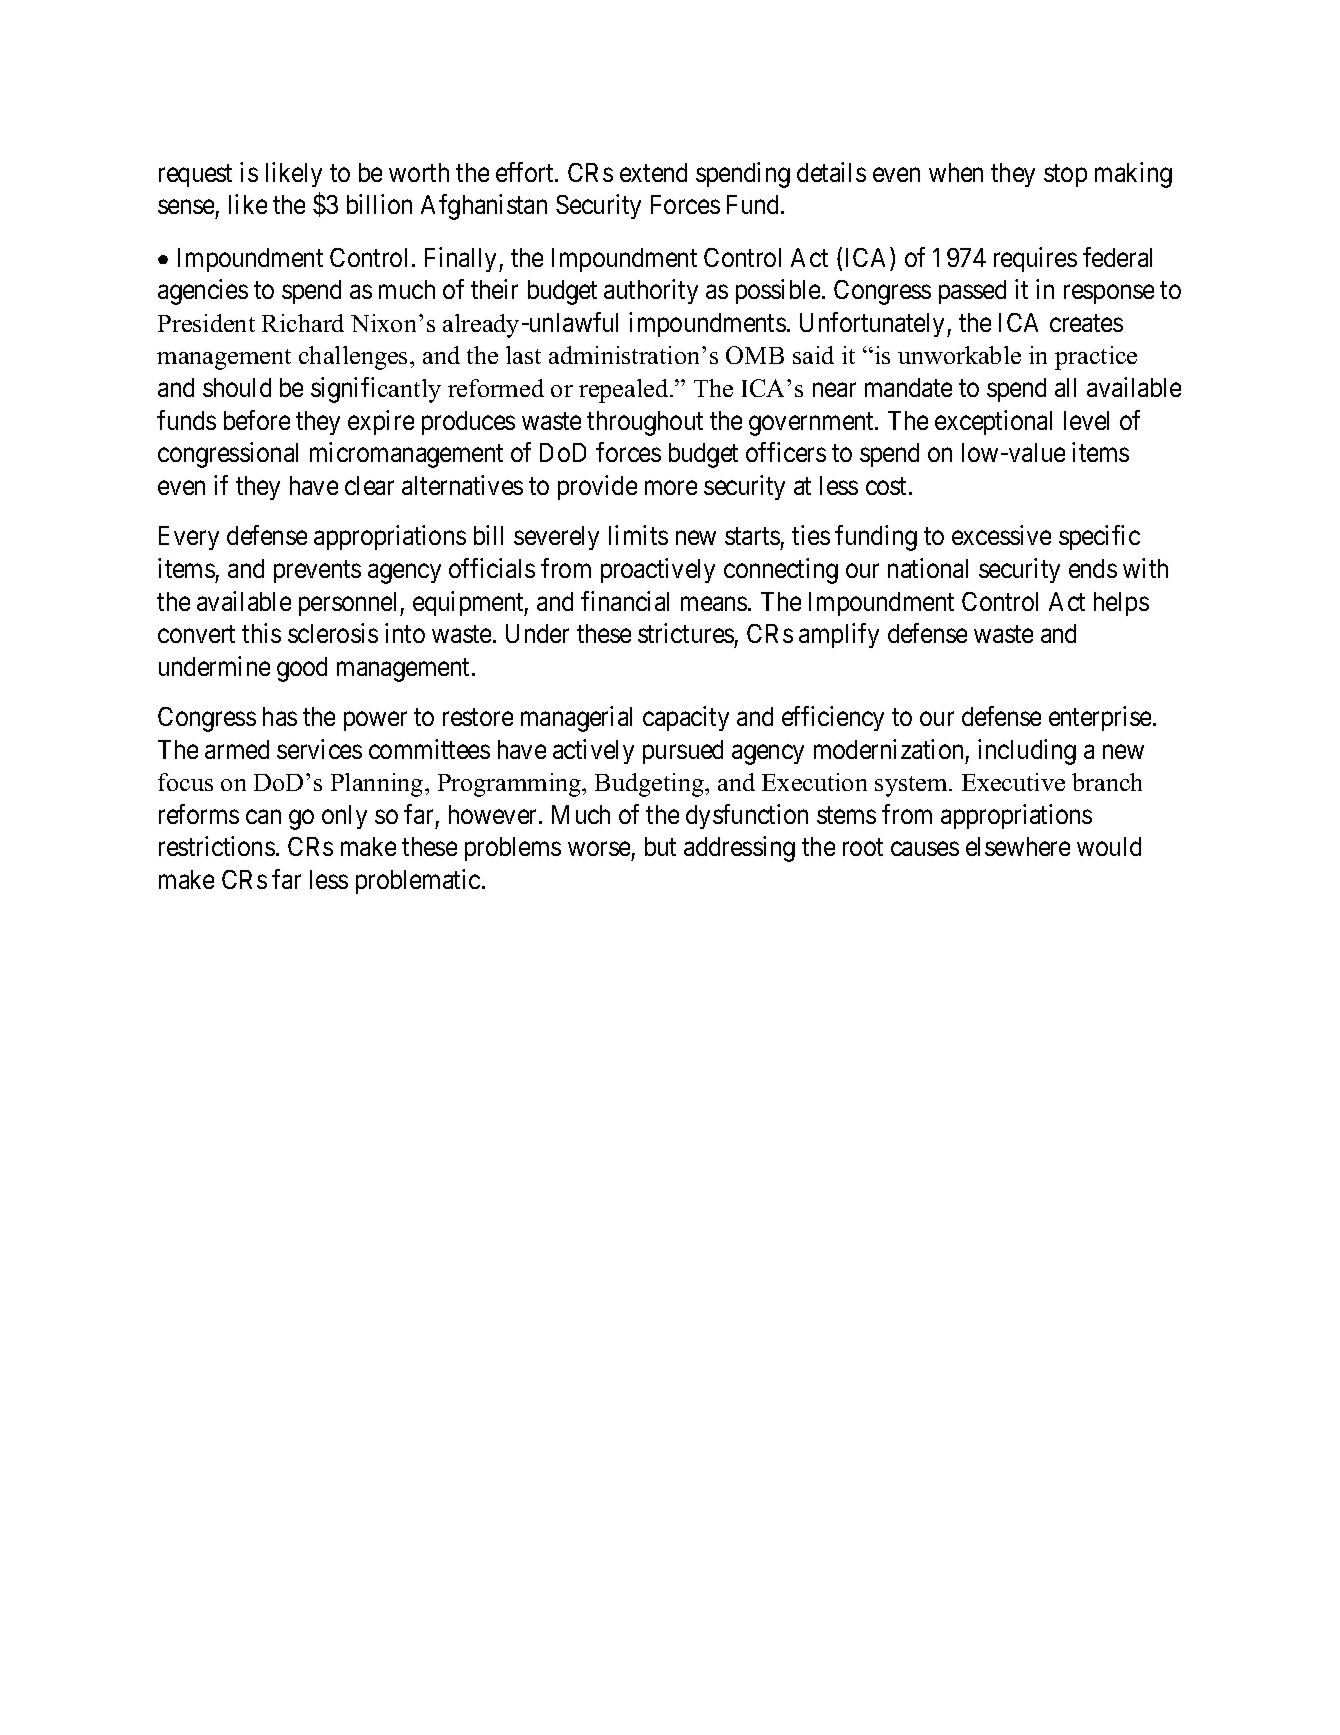 The height and width of the screenshot is (1735, 1340). I want to click on extend, so click(653, 172).
